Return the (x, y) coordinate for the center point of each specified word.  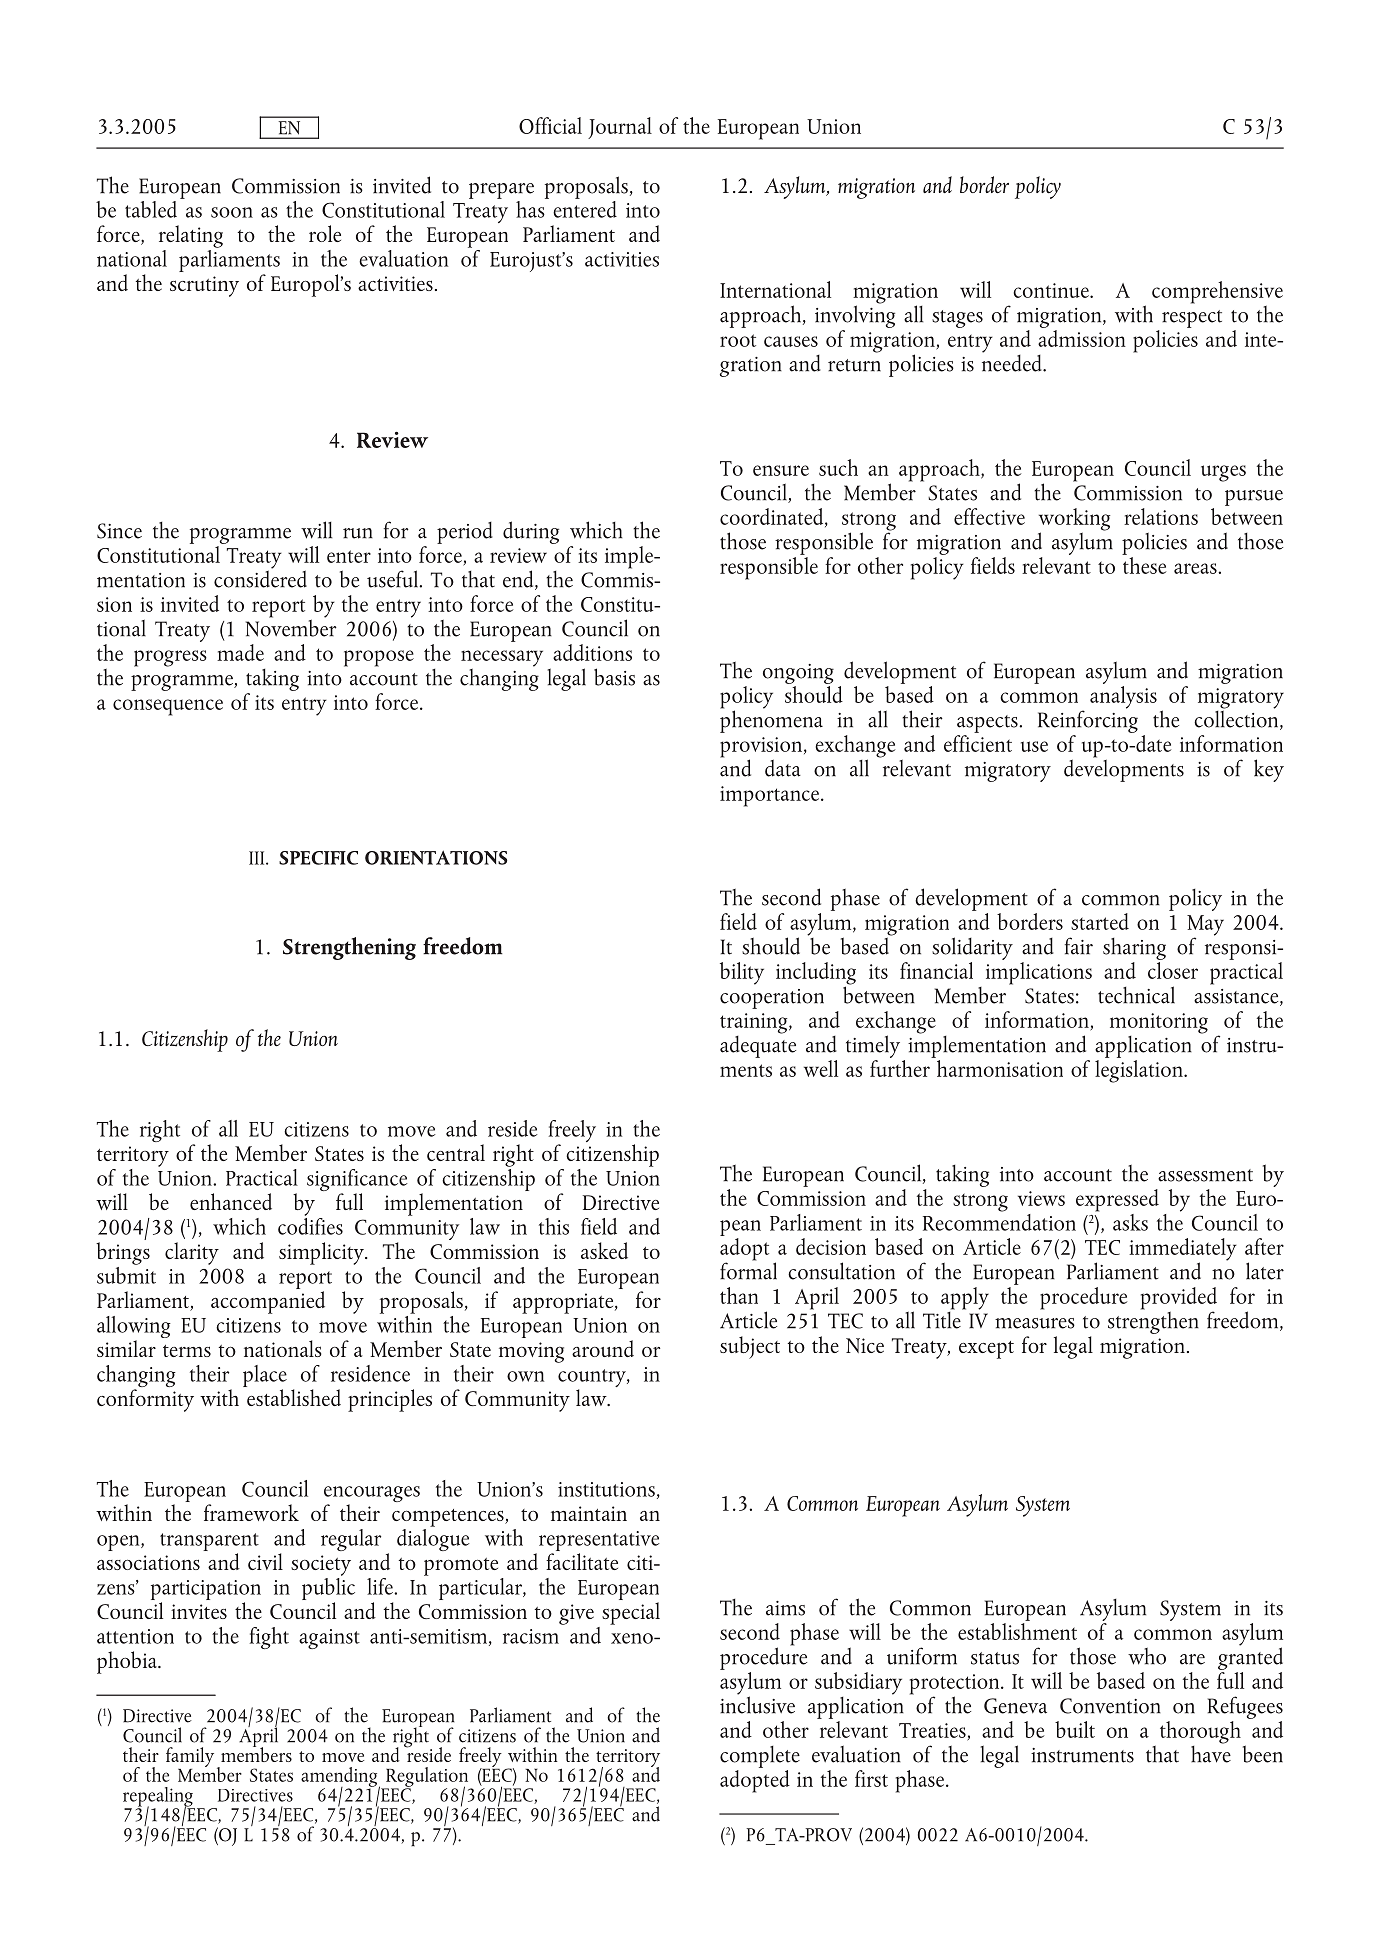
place (265, 1377)
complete (760, 1757)
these (1144, 564)
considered (260, 578)
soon (232, 212)
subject (750, 1347)
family (190, 1757)
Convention (1110, 1706)
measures (1035, 1323)
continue (1052, 290)
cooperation (772, 999)
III (258, 858)
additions (592, 652)
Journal (620, 128)
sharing (1134, 950)
